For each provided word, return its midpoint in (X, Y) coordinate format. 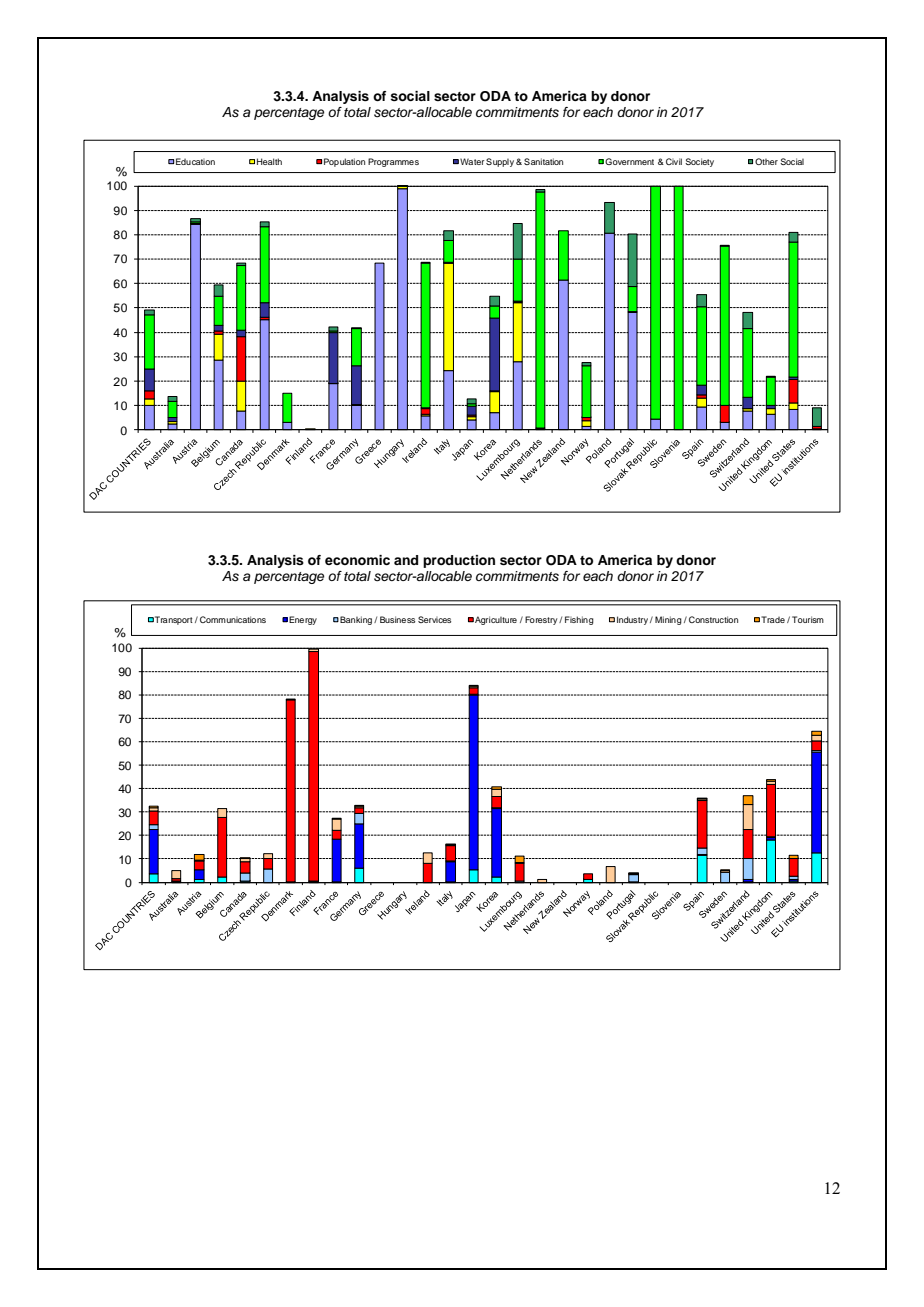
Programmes (393, 162)
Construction (713, 619)
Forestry (542, 620)
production (459, 561)
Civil (674, 161)
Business (397, 619)
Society (699, 162)
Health (269, 161)
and (406, 560)
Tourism (808, 619)
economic (357, 560)
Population (344, 162)
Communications (233, 619)
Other (766, 161)
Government (629, 161)
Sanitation (543, 161)
